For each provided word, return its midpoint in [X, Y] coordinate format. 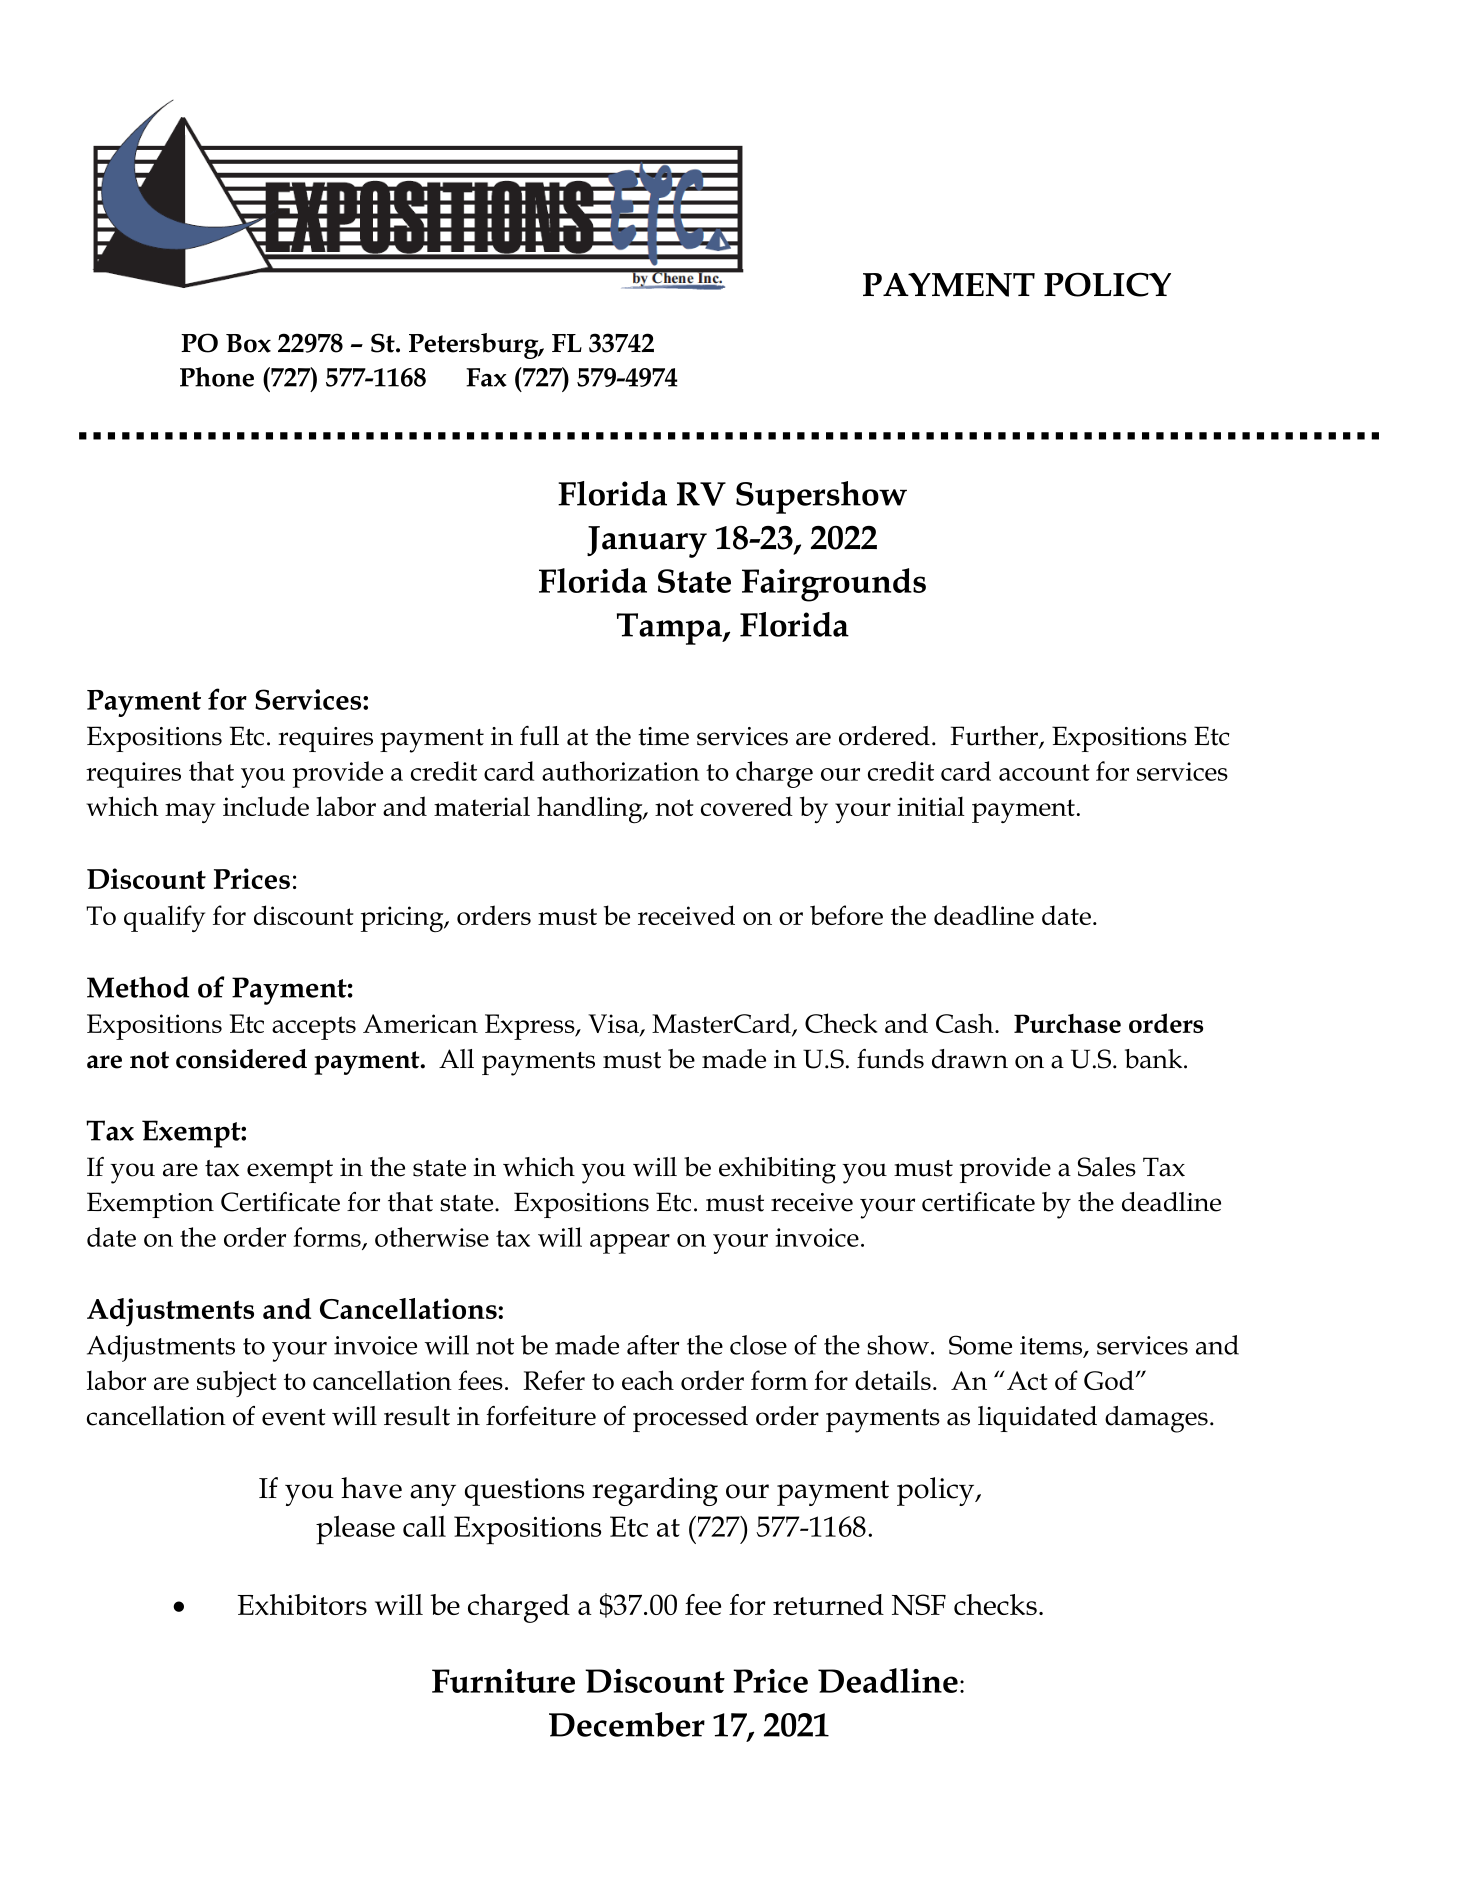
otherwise [432, 1237]
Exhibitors [302, 1604]
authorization [621, 771]
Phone [217, 377]
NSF [919, 1604]
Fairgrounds [834, 585]
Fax [486, 377]
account [1044, 772]
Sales [1107, 1167]
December [627, 1724]
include [266, 806]
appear [630, 1244]
